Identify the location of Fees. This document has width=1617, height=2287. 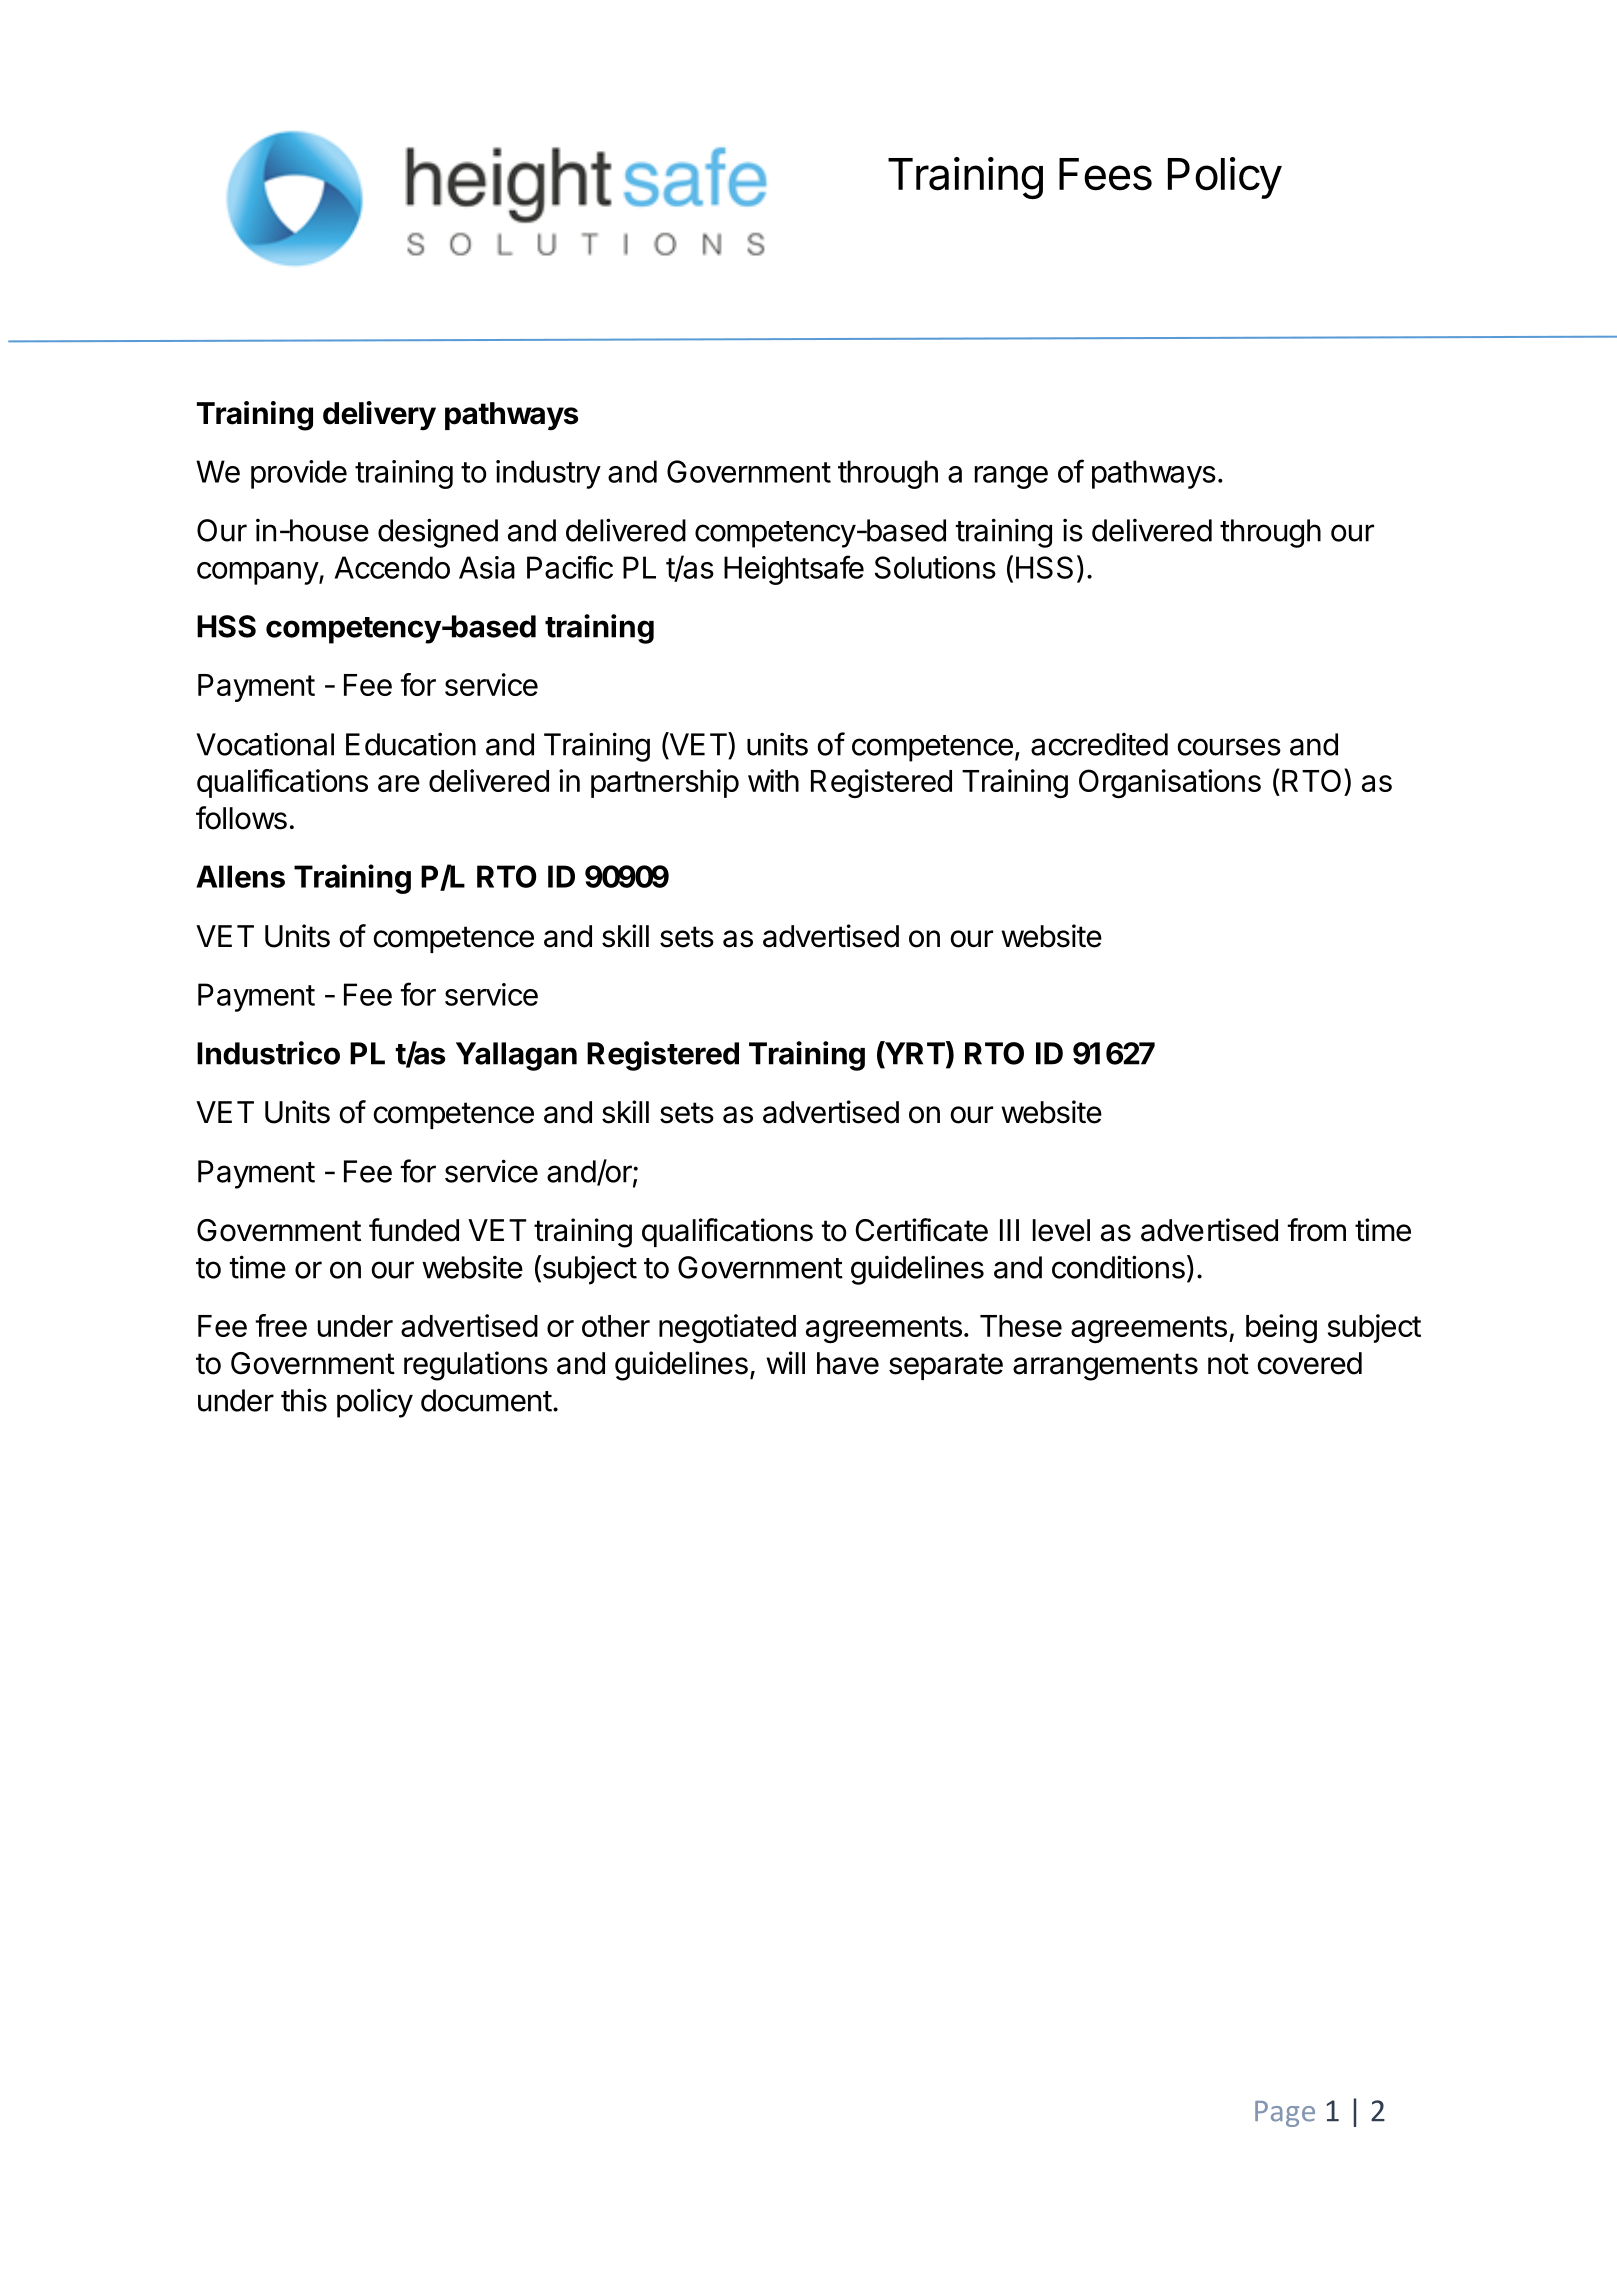
(1105, 174).
